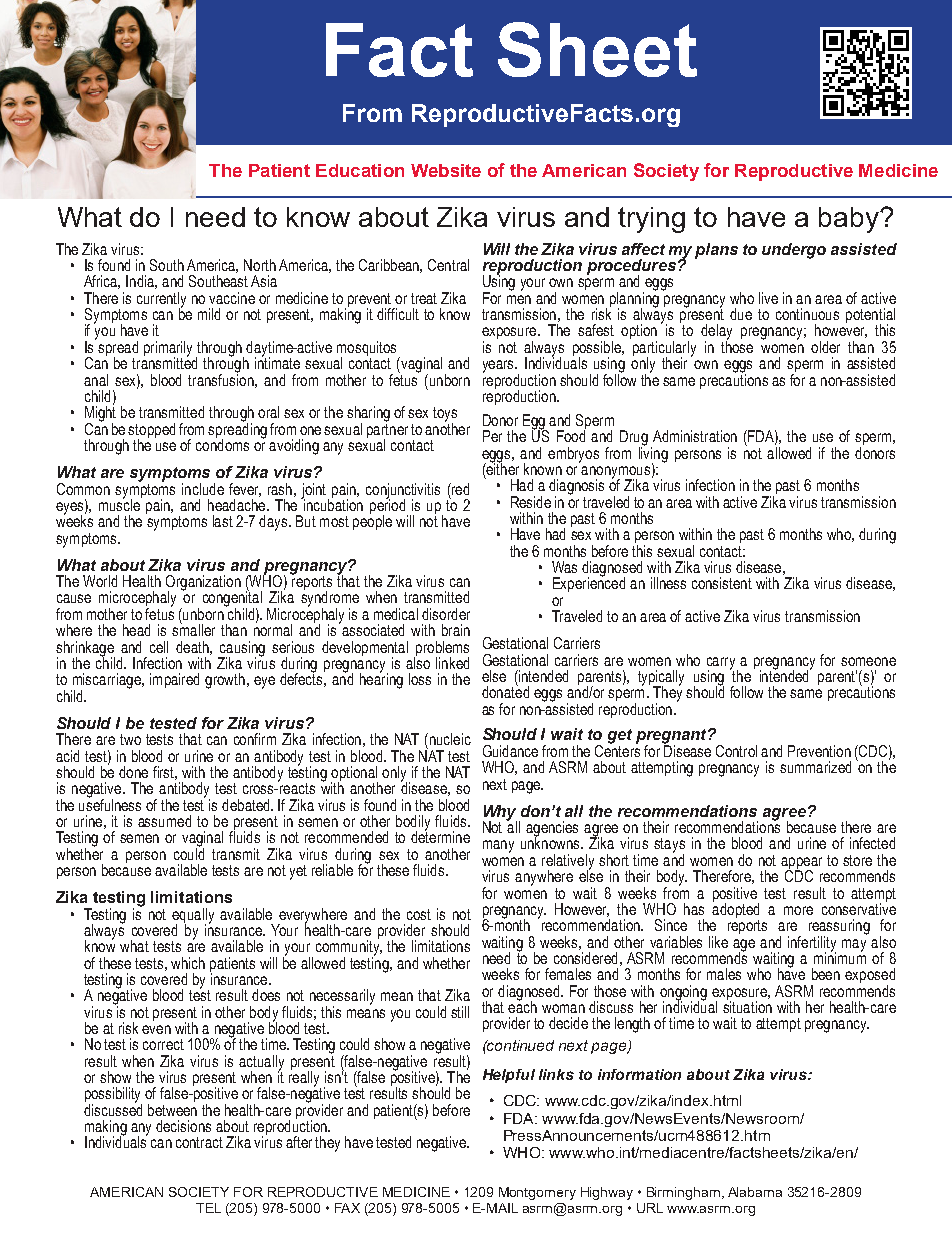 The width and height of the screenshot is (952, 1233). What do you see at coordinates (199, 1142) in the screenshot?
I see `contract` at bounding box center [199, 1142].
